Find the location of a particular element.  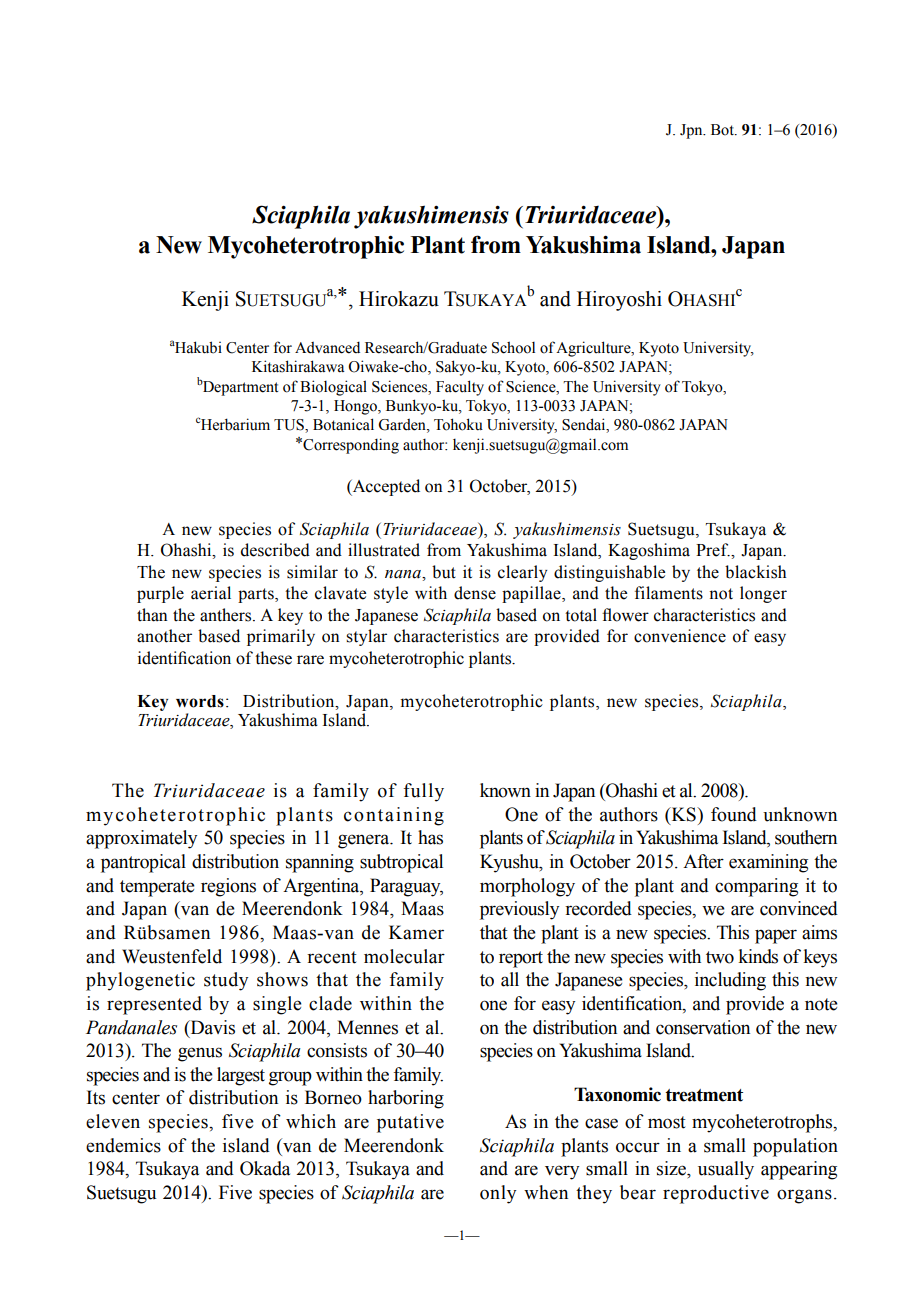

School is located at coordinates (513, 347).
